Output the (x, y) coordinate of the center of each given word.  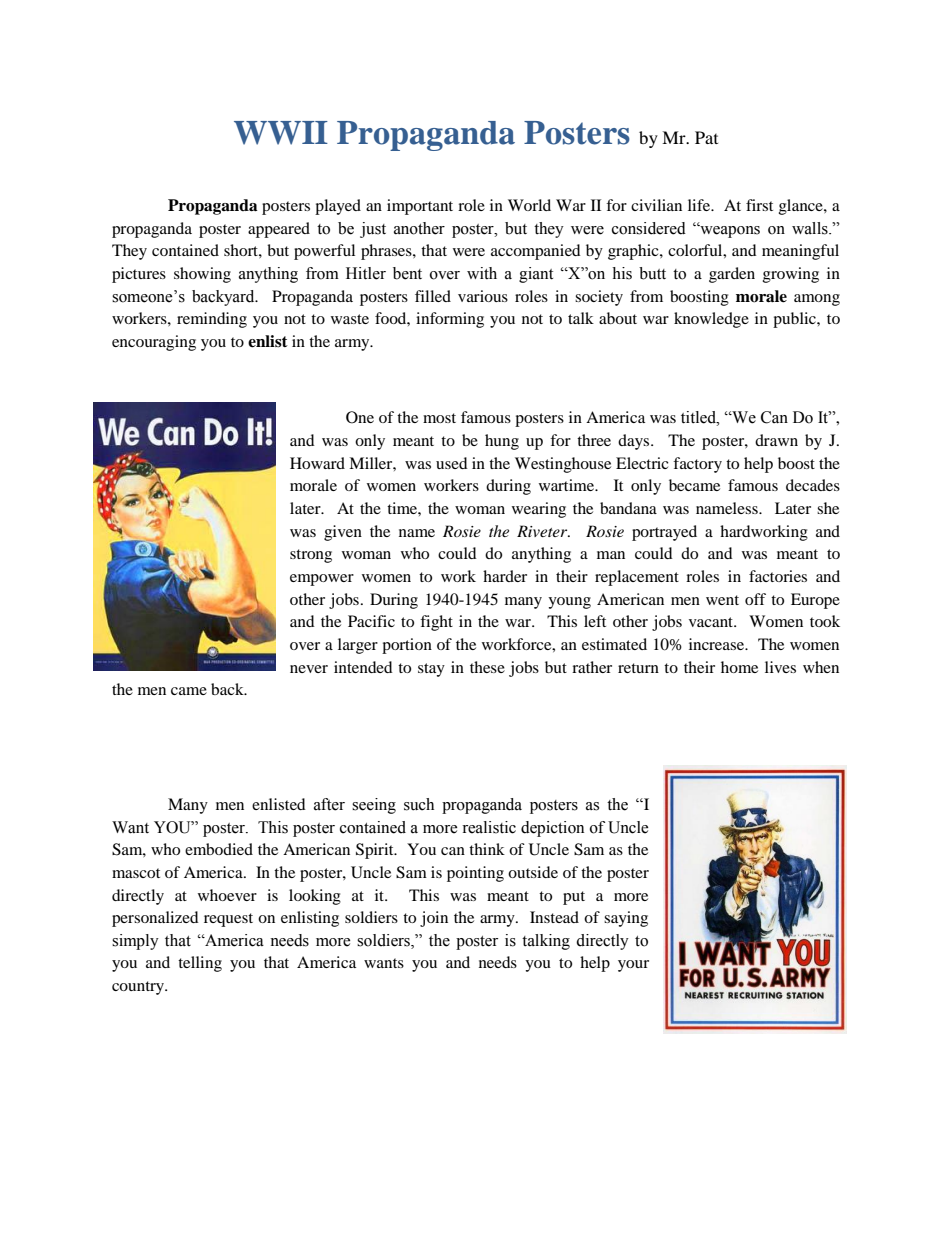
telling (200, 964)
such (419, 804)
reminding (212, 320)
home (739, 667)
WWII (281, 133)
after (329, 804)
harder (505, 576)
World (529, 205)
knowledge (711, 320)
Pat (706, 137)
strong (311, 556)
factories (778, 576)
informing (450, 320)
